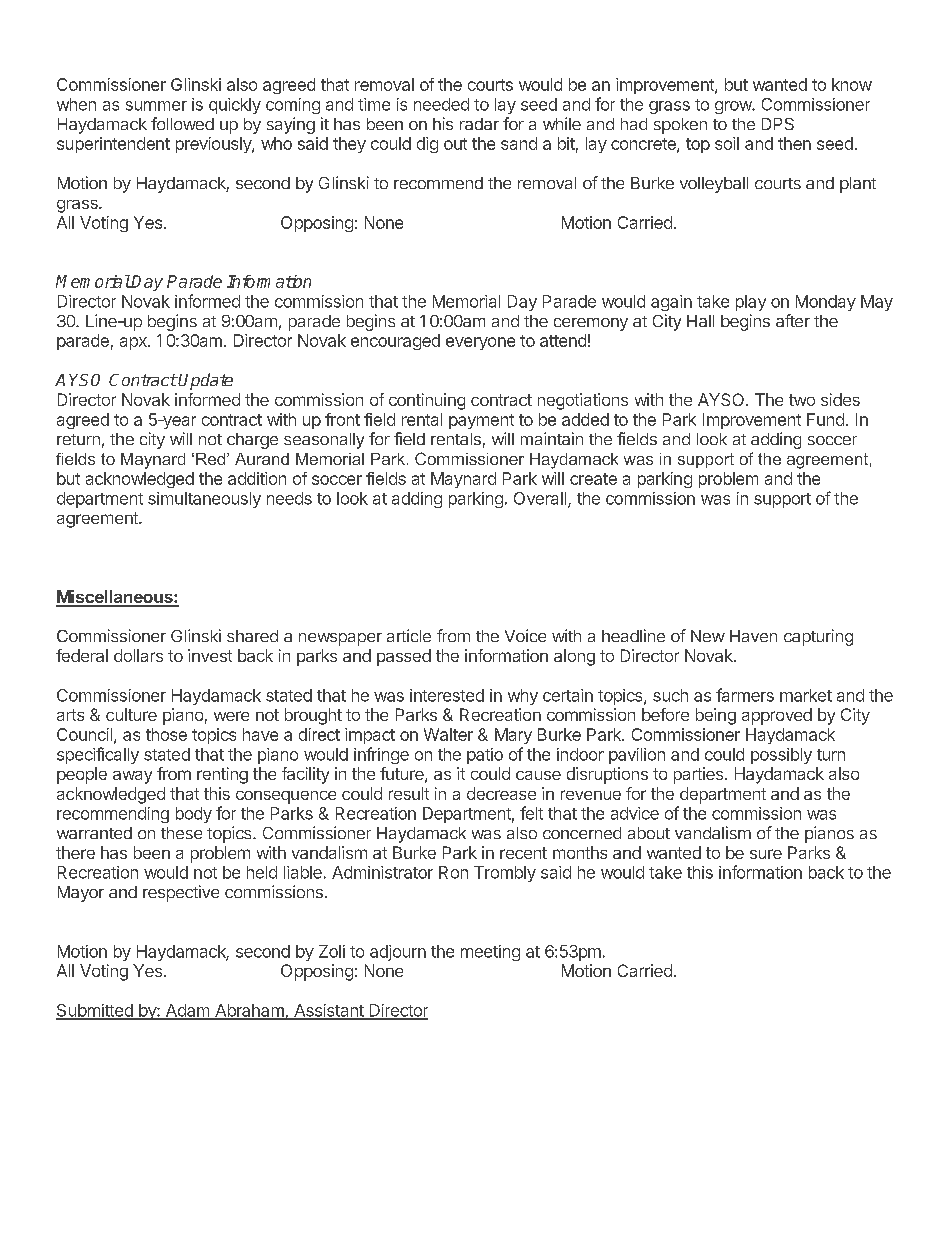  I want to click on after, so click(793, 320).
